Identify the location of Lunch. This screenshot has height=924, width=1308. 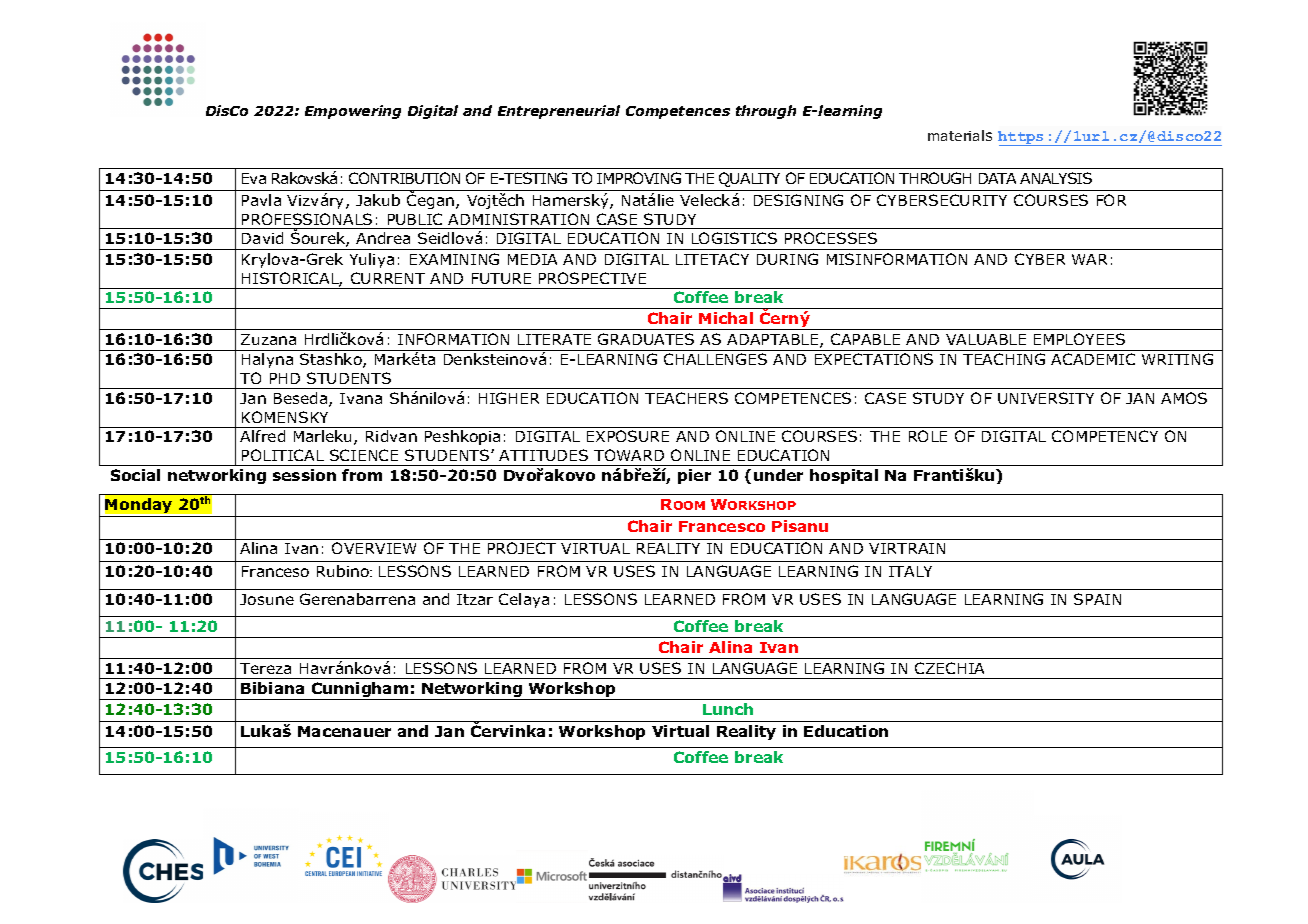
(728, 709).
